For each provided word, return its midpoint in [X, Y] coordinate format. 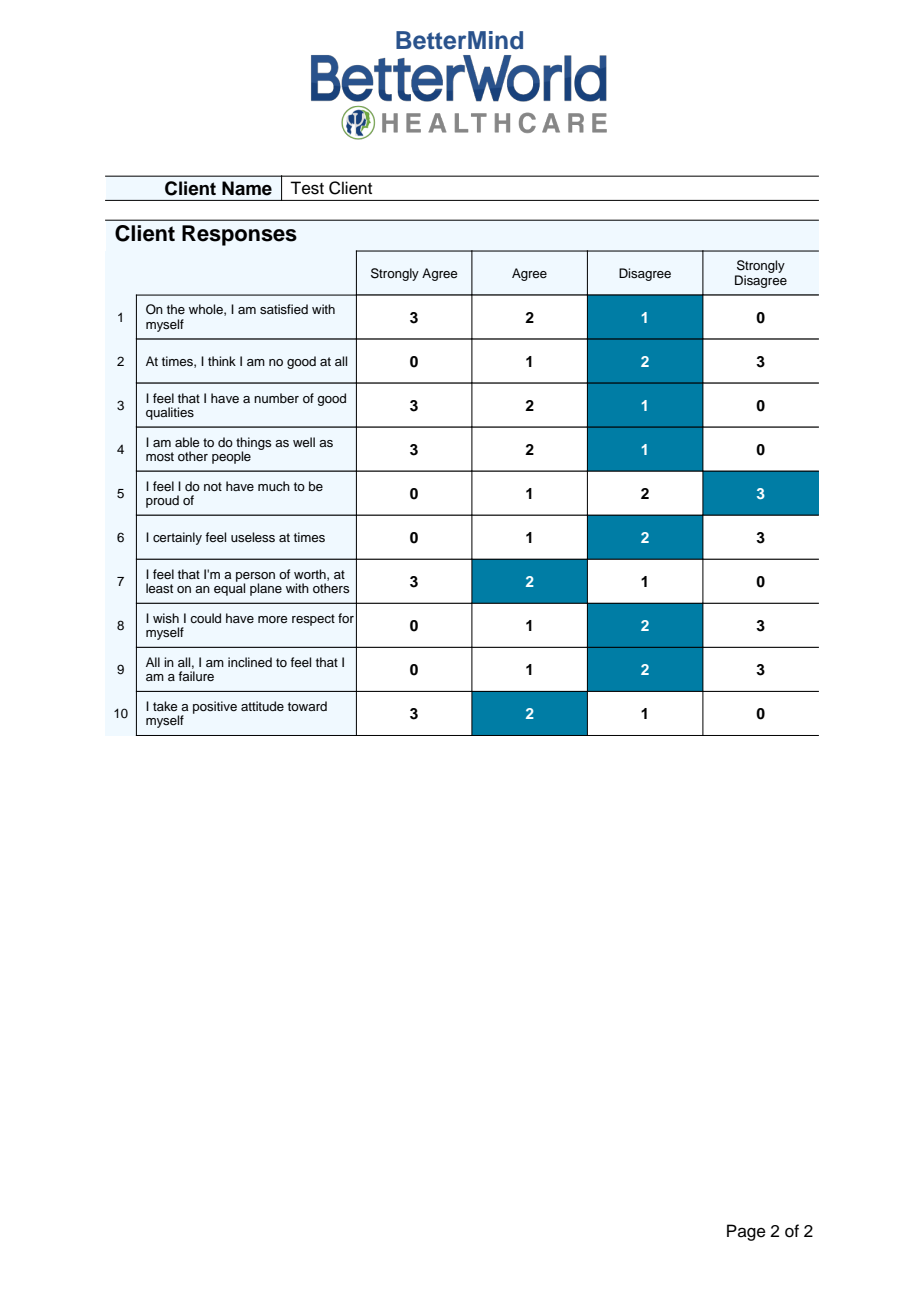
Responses [239, 235]
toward [307, 706]
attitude [262, 706]
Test [307, 188]
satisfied [284, 309]
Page [746, 1232]
